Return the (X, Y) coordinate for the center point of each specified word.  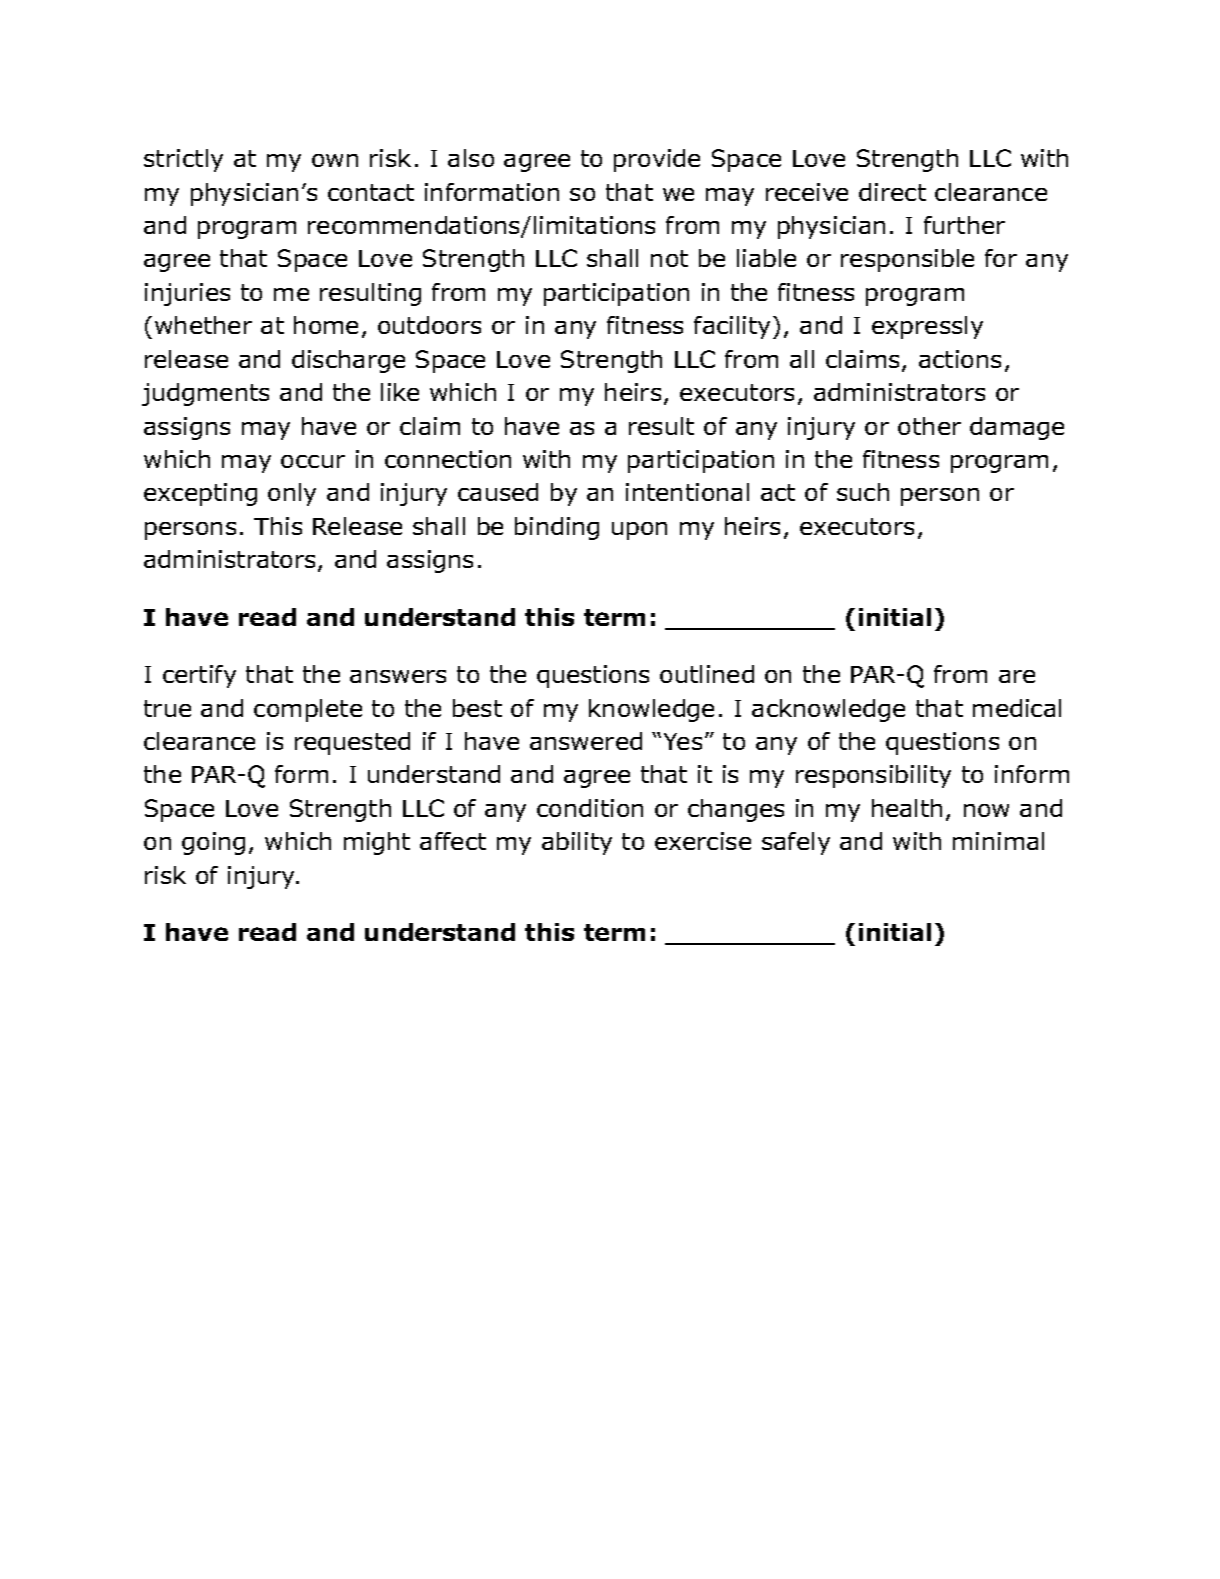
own (335, 160)
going (213, 843)
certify (199, 676)
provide (657, 160)
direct (892, 192)
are (1017, 676)
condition (590, 808)
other (929, 426)
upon (639, 531)
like (400, 392)
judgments (205, 394)
